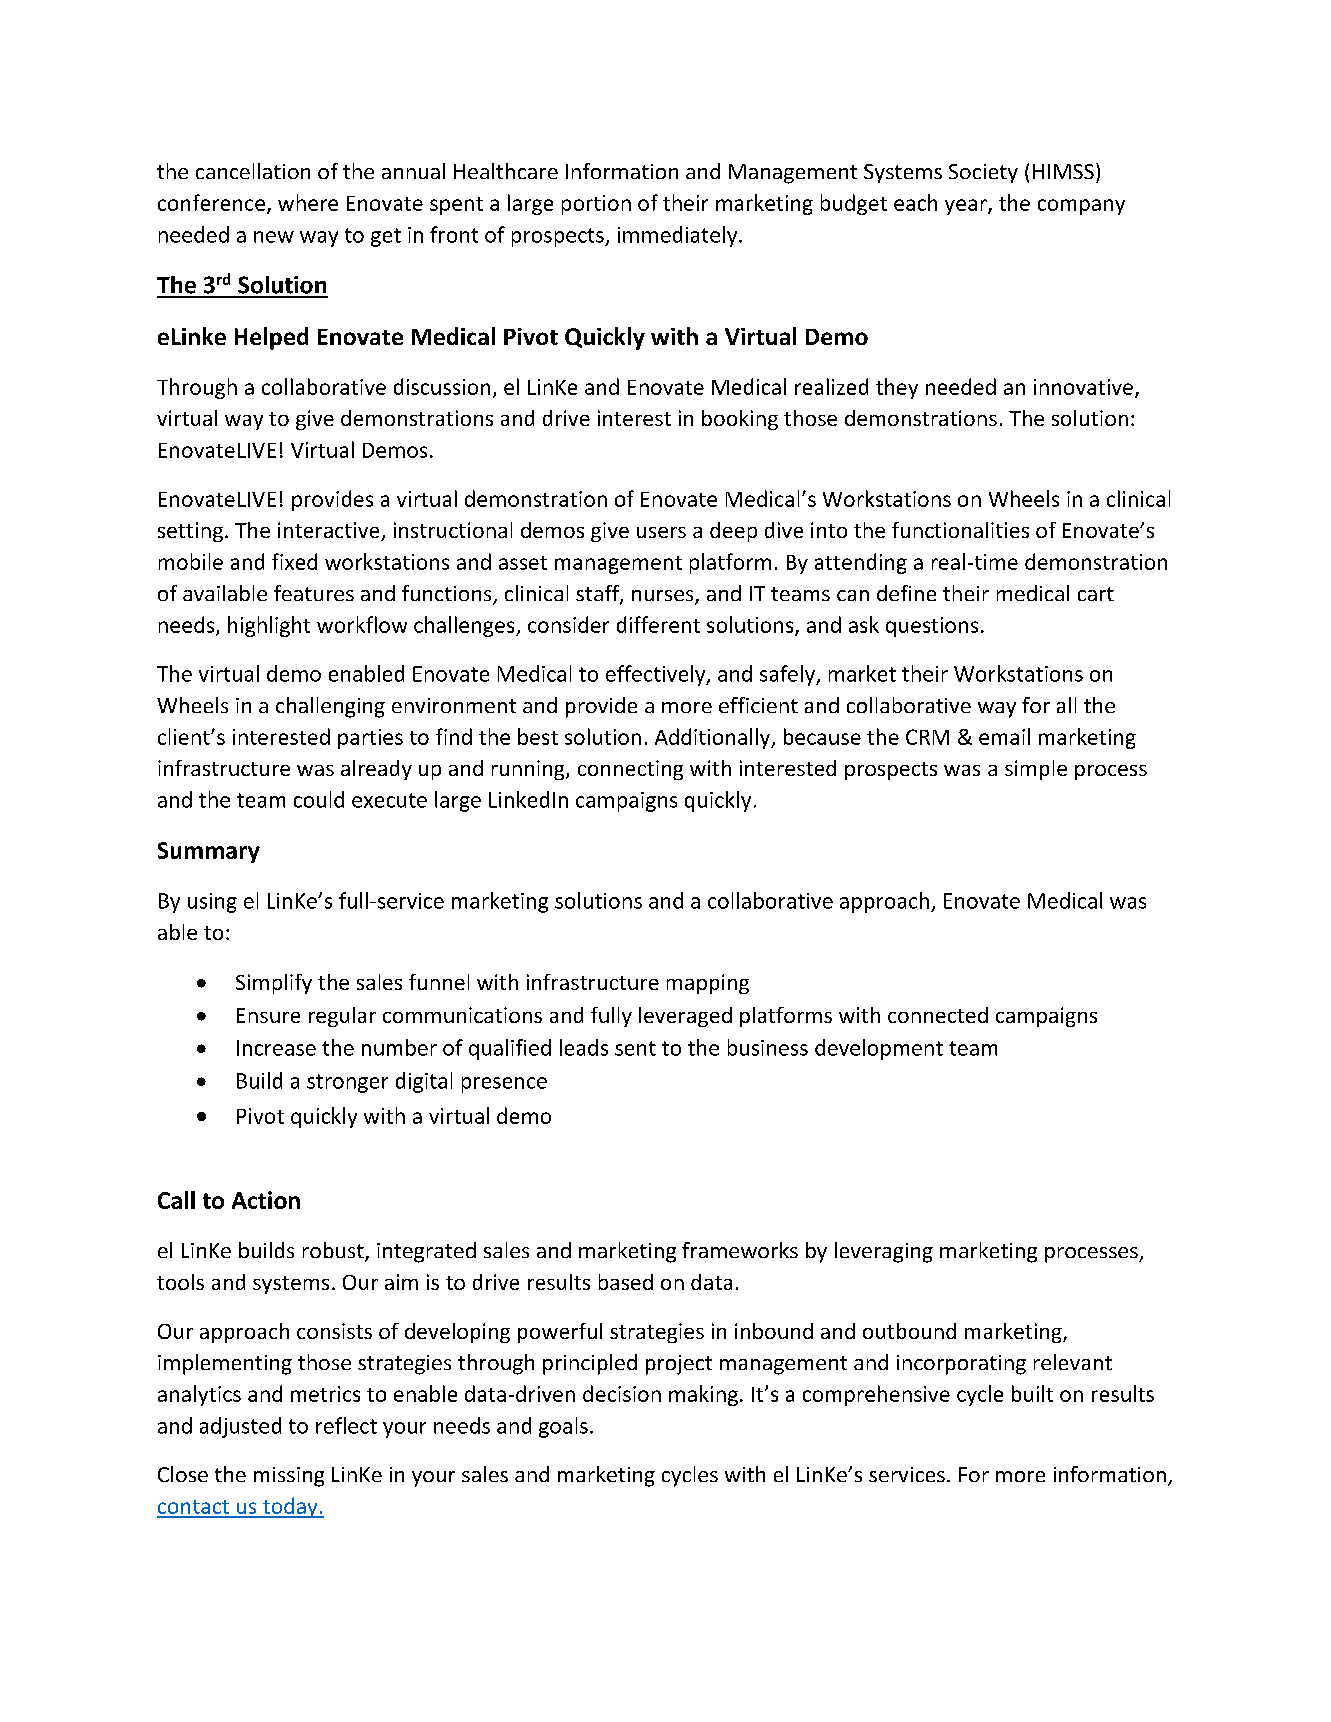  What do you see at coordinates (635, 1048) in the page?
I see `sent` at bounding box center [635, 1048].
